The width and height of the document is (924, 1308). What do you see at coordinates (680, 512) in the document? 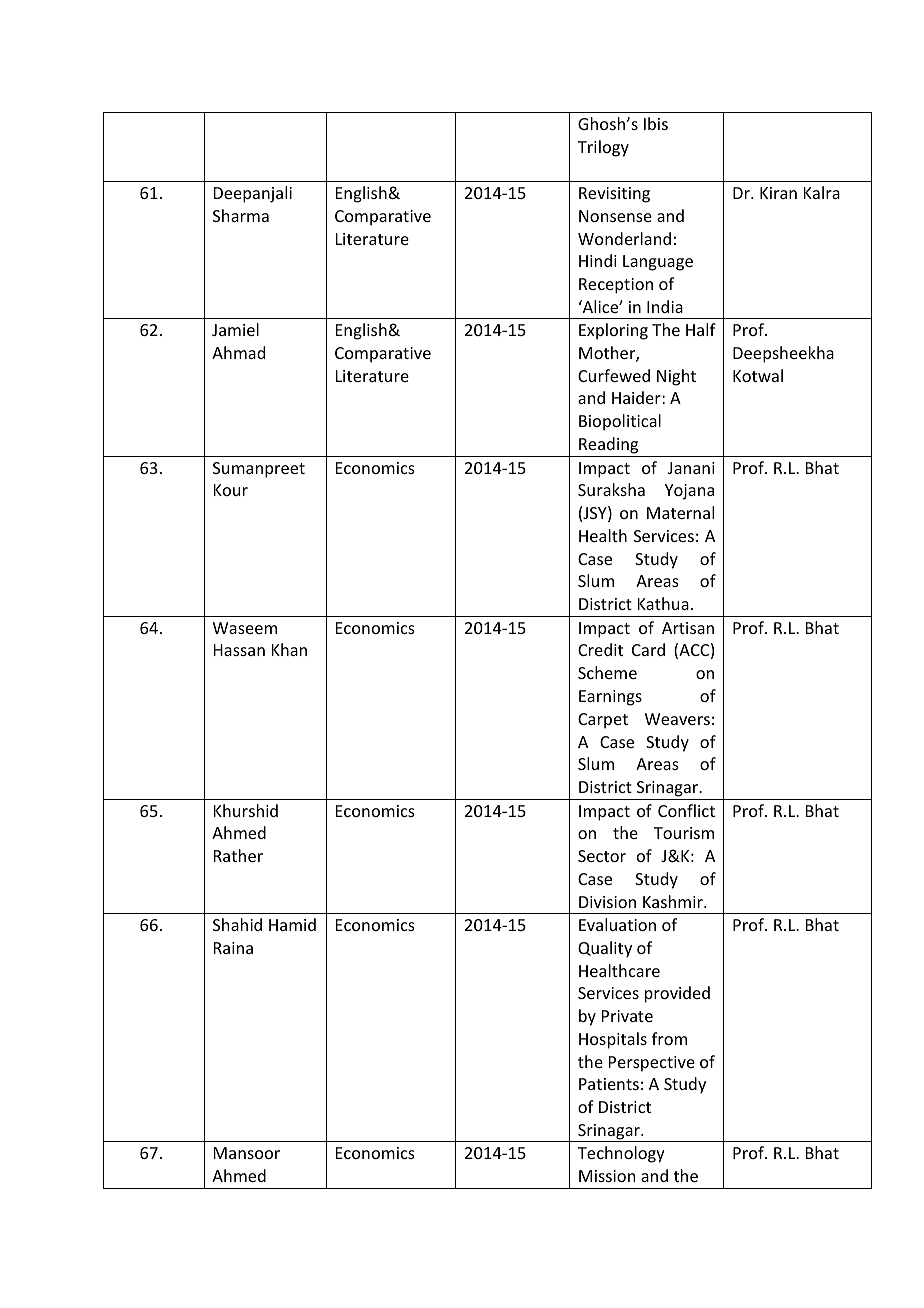
I see `Maternal` at bounding box center [680, 512].
